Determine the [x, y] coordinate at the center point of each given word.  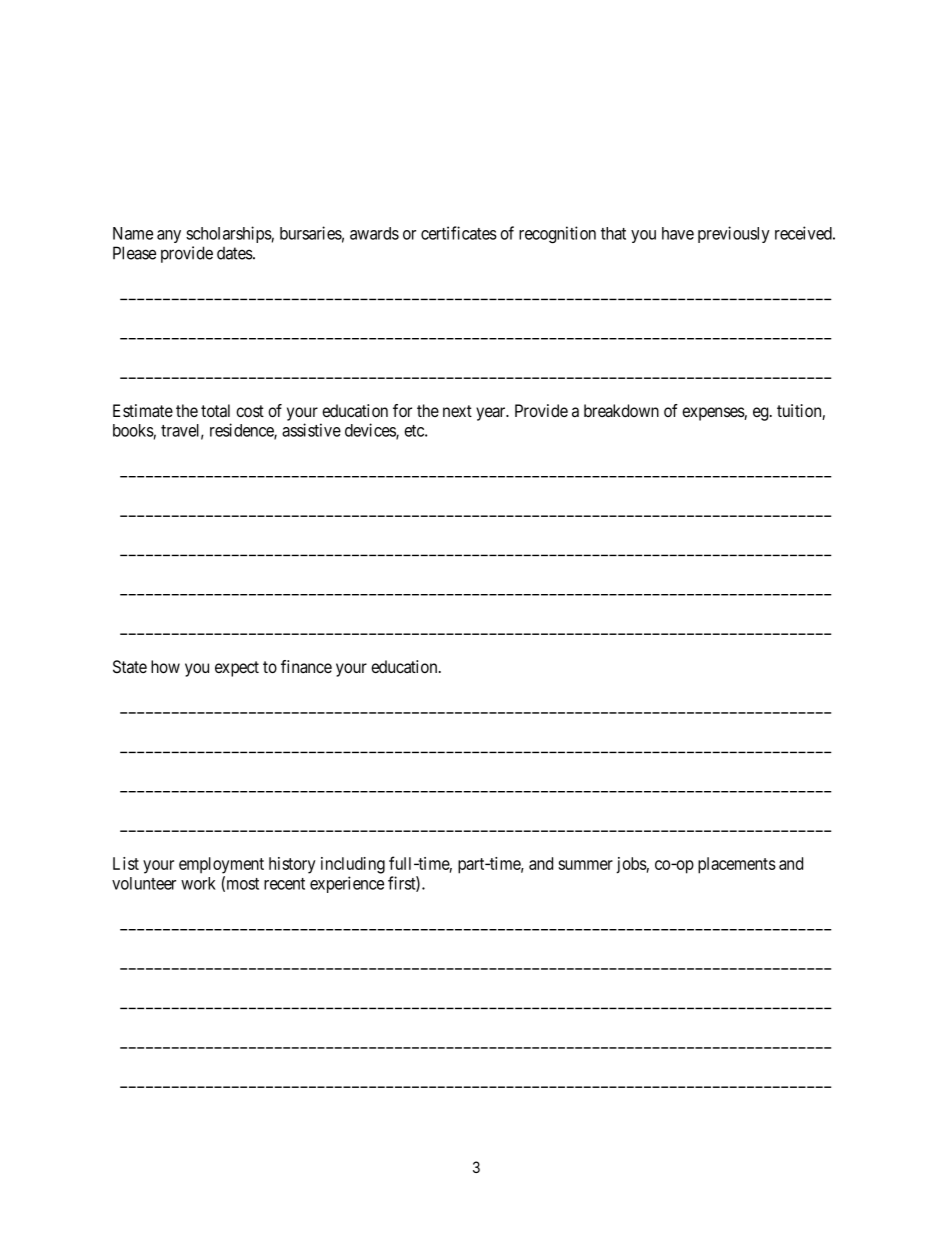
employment [221, 865]
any [169, 236]
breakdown [621, 411]
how [165, 666]
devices [371, 431]
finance [306, 667]
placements [737, 865]
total [215, 411]
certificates [459, 233]
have [678, 233]
